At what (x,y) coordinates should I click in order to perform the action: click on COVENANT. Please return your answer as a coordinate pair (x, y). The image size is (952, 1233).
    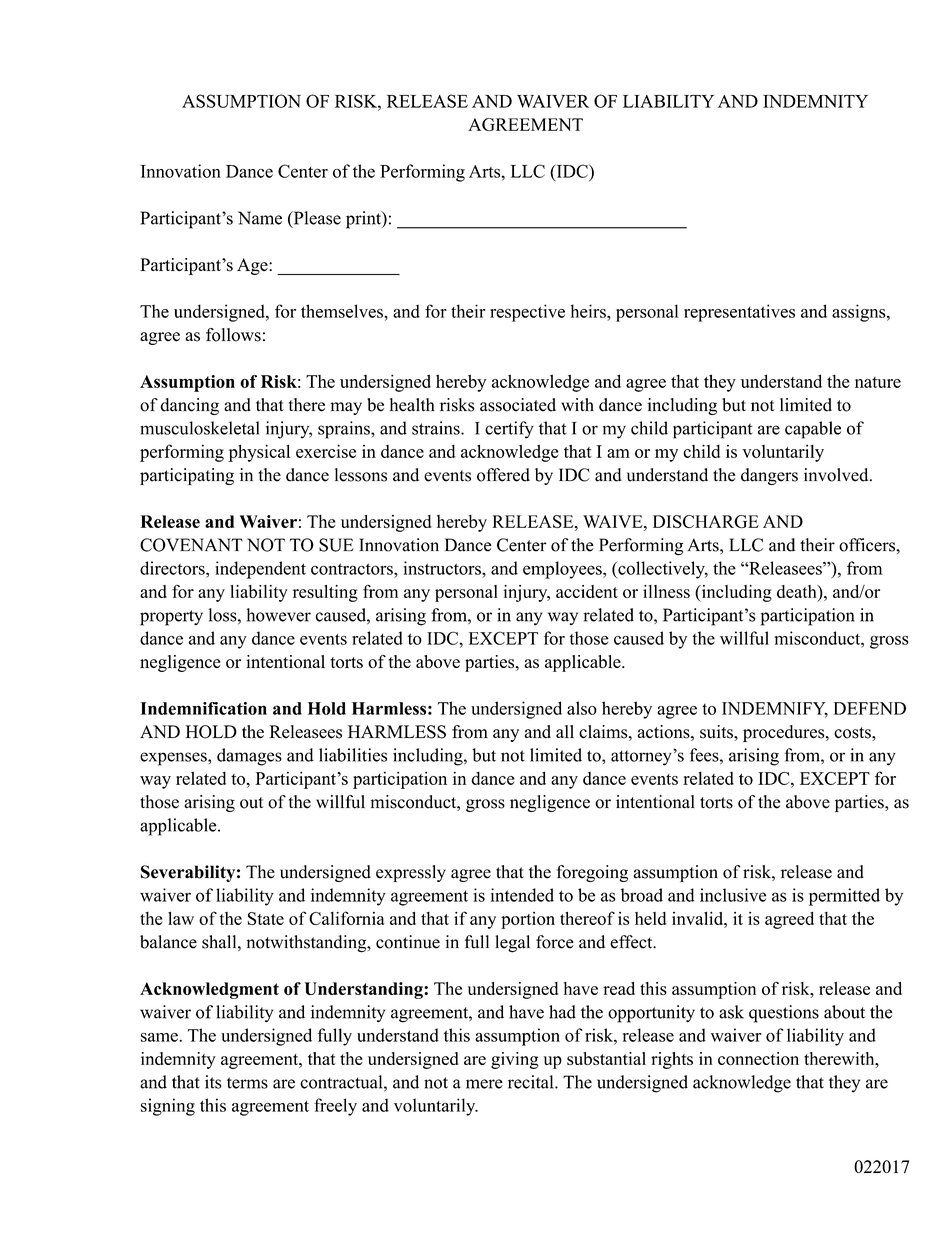
    Looking at the image, I should click on (191, 545).
